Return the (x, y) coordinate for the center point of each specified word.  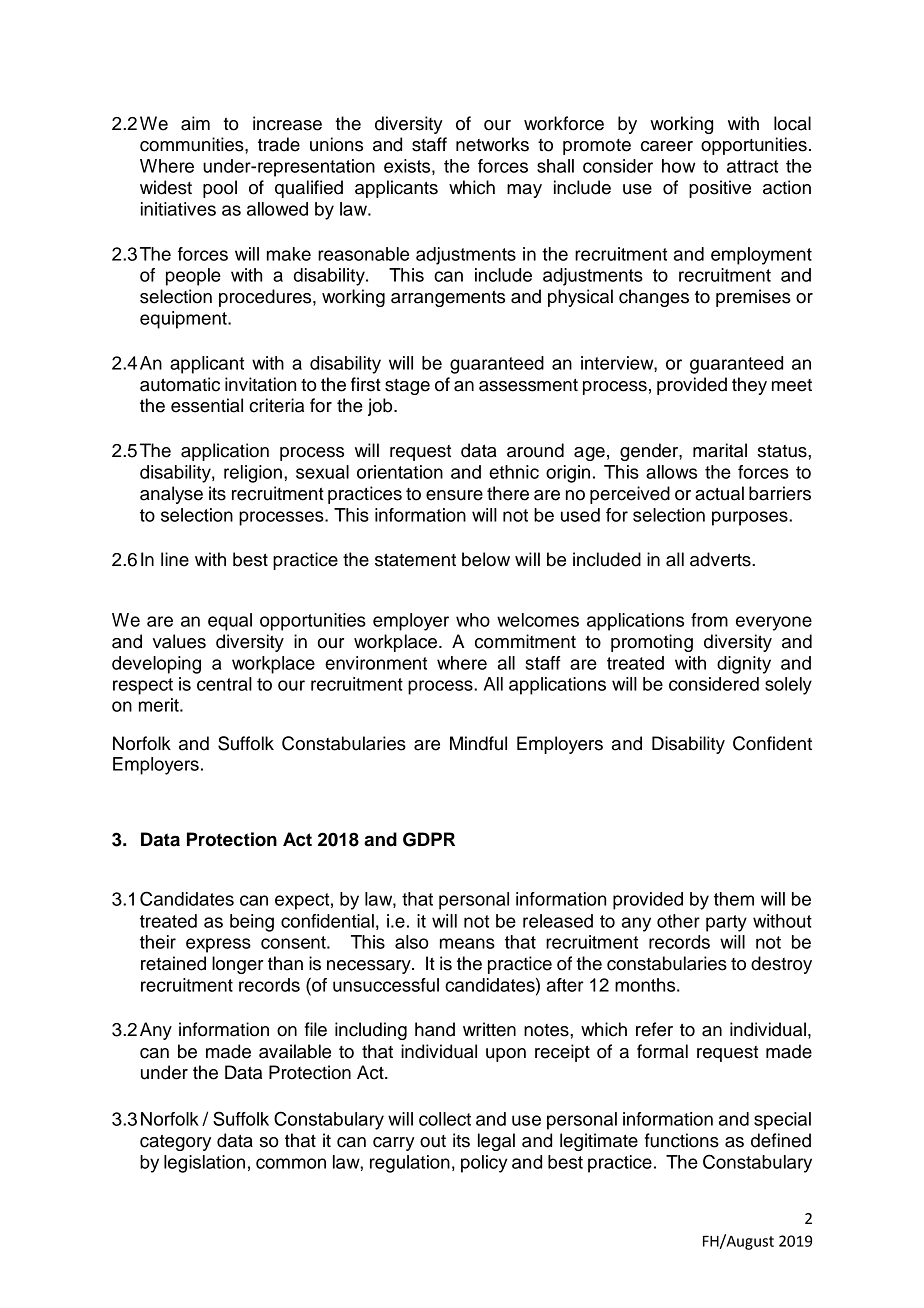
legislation (204, 1164)
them (734, 899)
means (467, 943)
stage (407, 387)
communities (193, 144)
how (678, 166)
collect (445, 1119)
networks (492, 144)
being (252, 923)
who (473, 620)
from (709, 620)
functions (682, 1140)
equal (230, 622)
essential (207, 405)
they (749, 386)
